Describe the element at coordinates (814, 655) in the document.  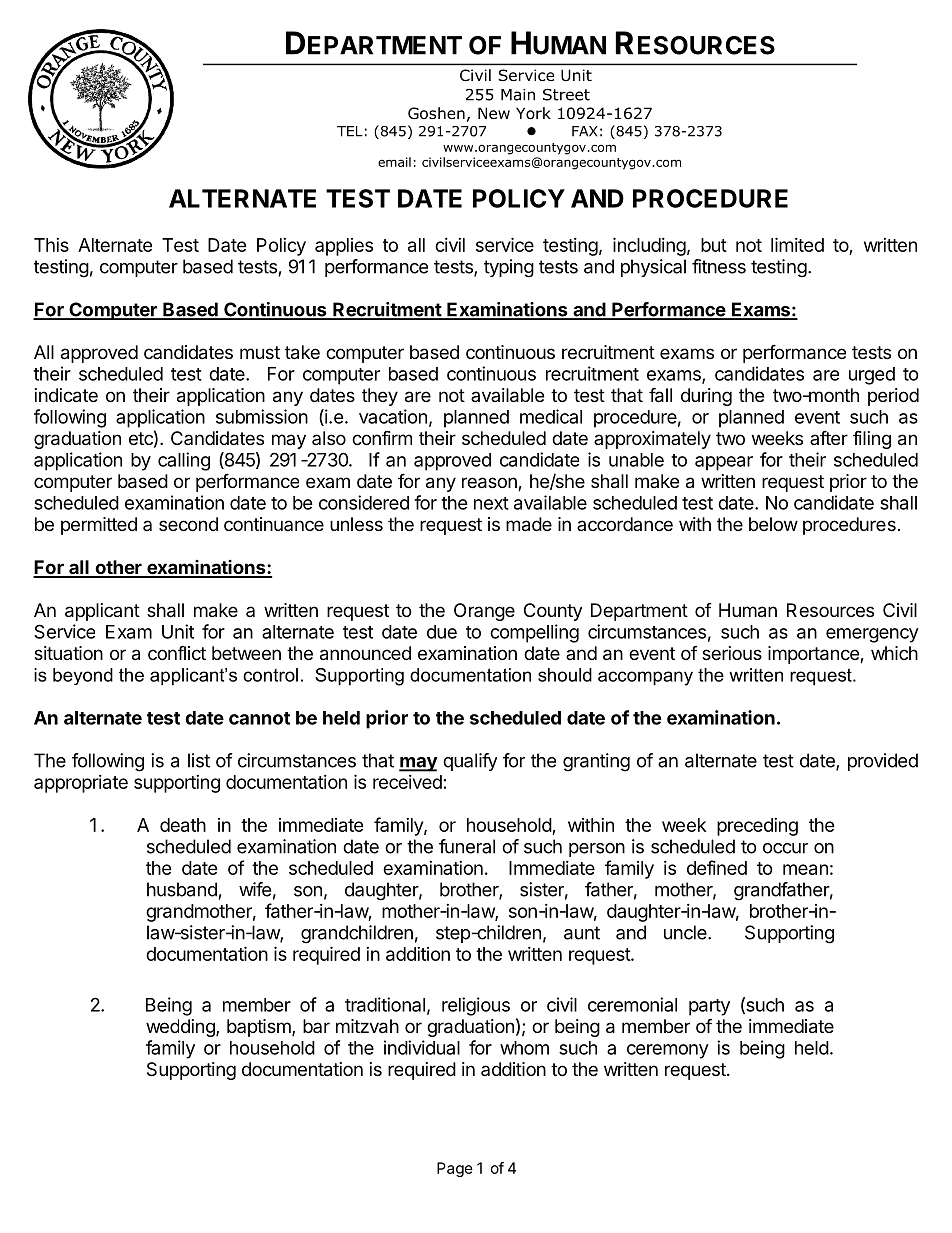
I see `importance` at that location.
